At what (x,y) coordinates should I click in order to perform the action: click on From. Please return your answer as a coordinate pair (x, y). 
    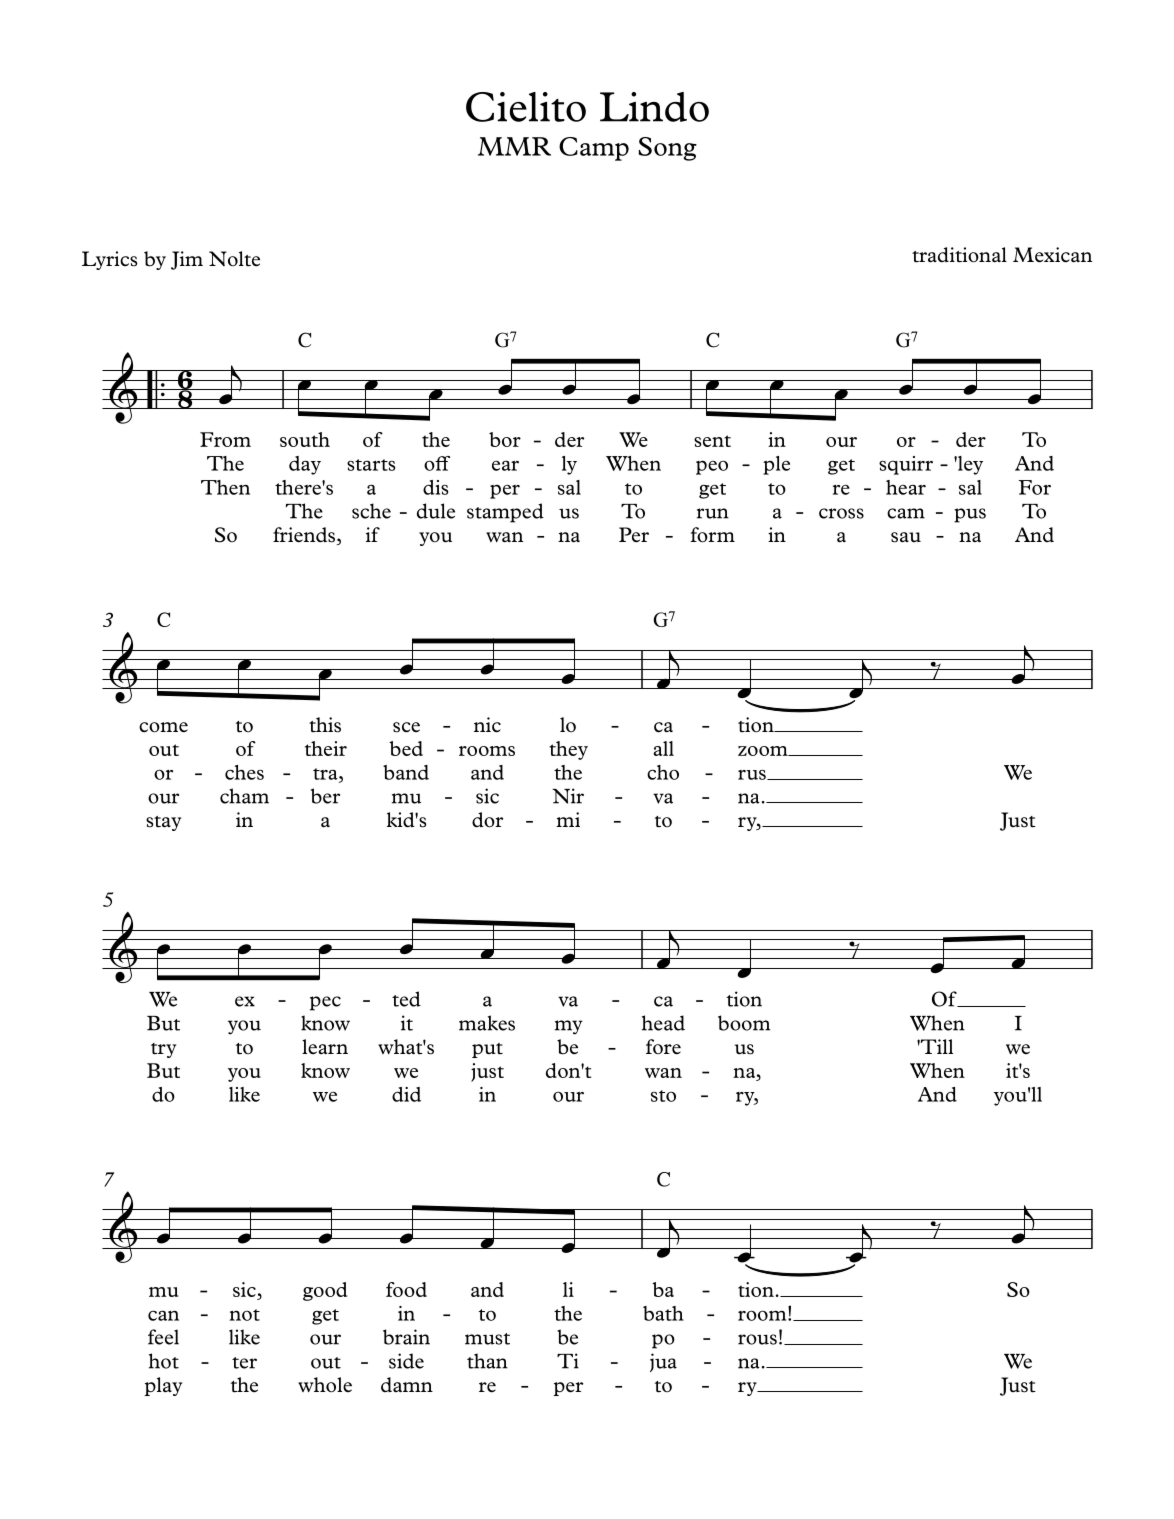
    Looking at the image, I should click on (225, 439).
